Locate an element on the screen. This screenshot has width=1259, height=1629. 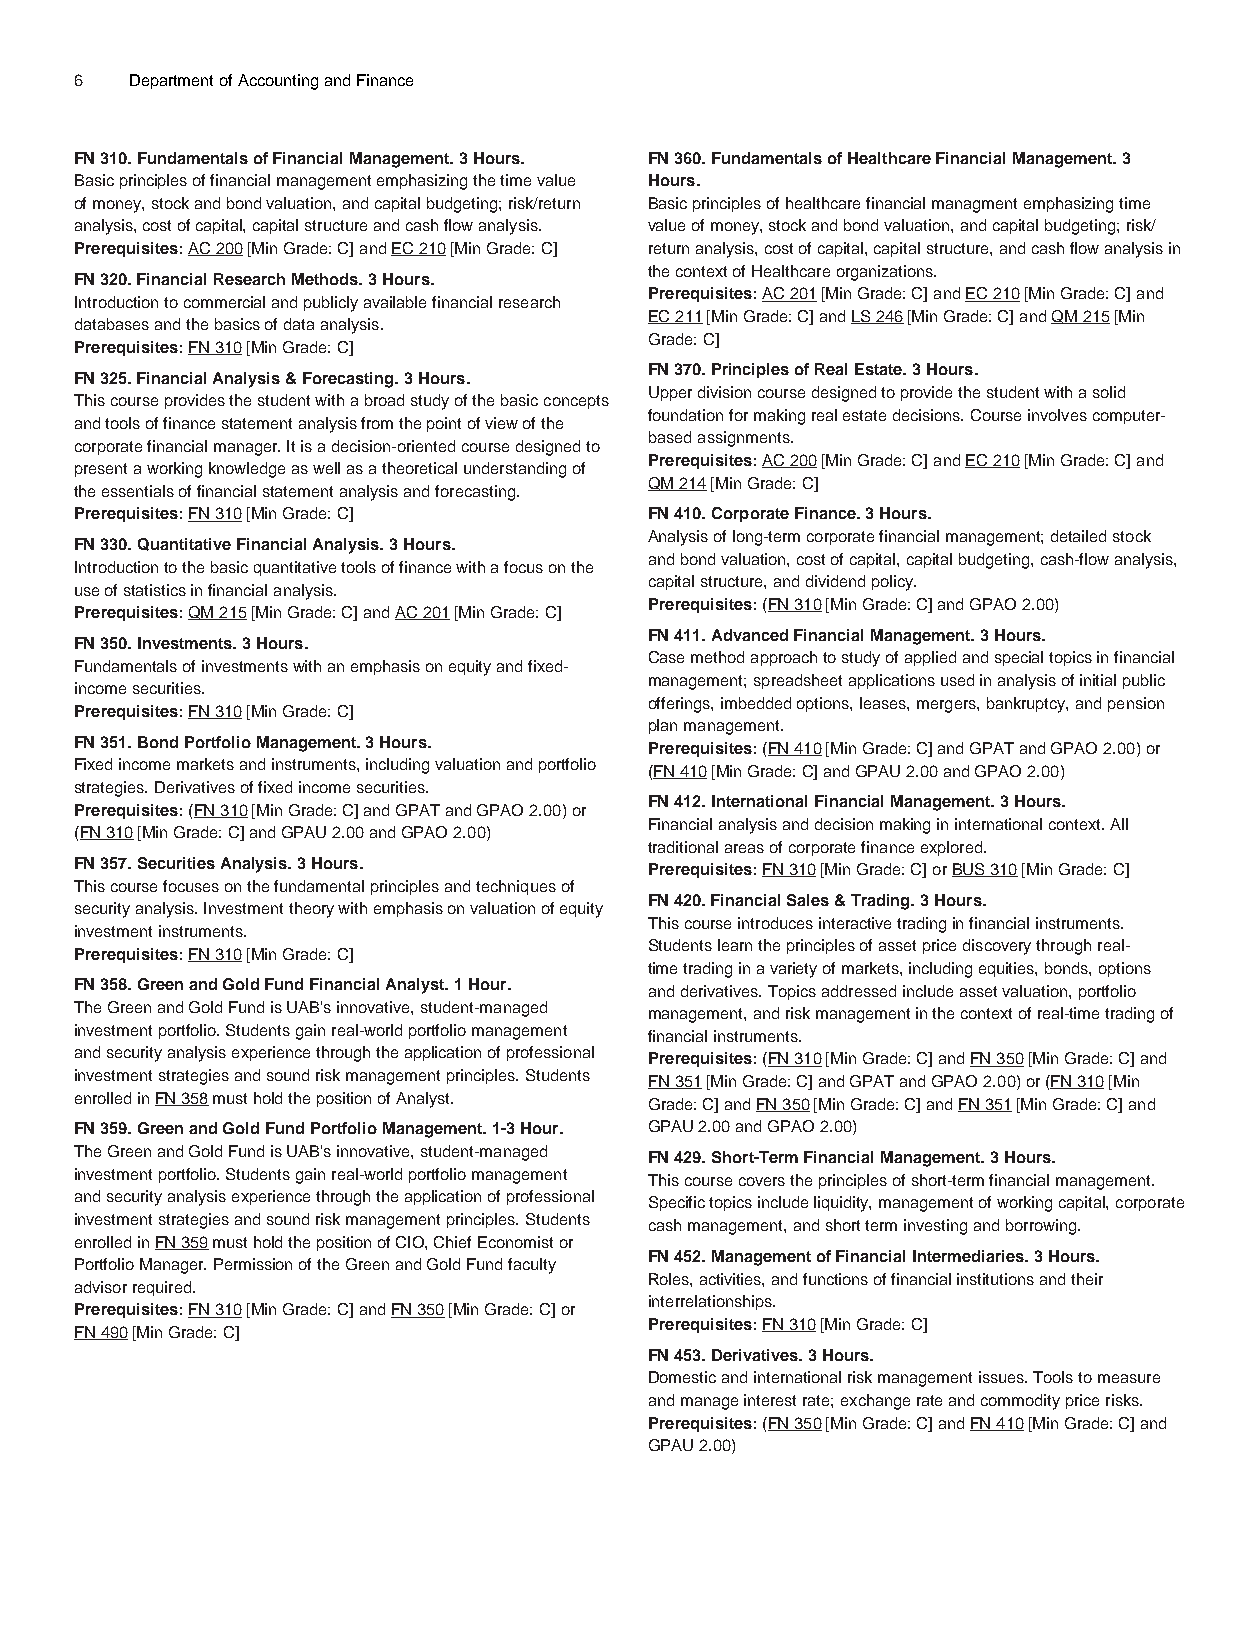
Domestic is located at coordinates (682, 1377).
